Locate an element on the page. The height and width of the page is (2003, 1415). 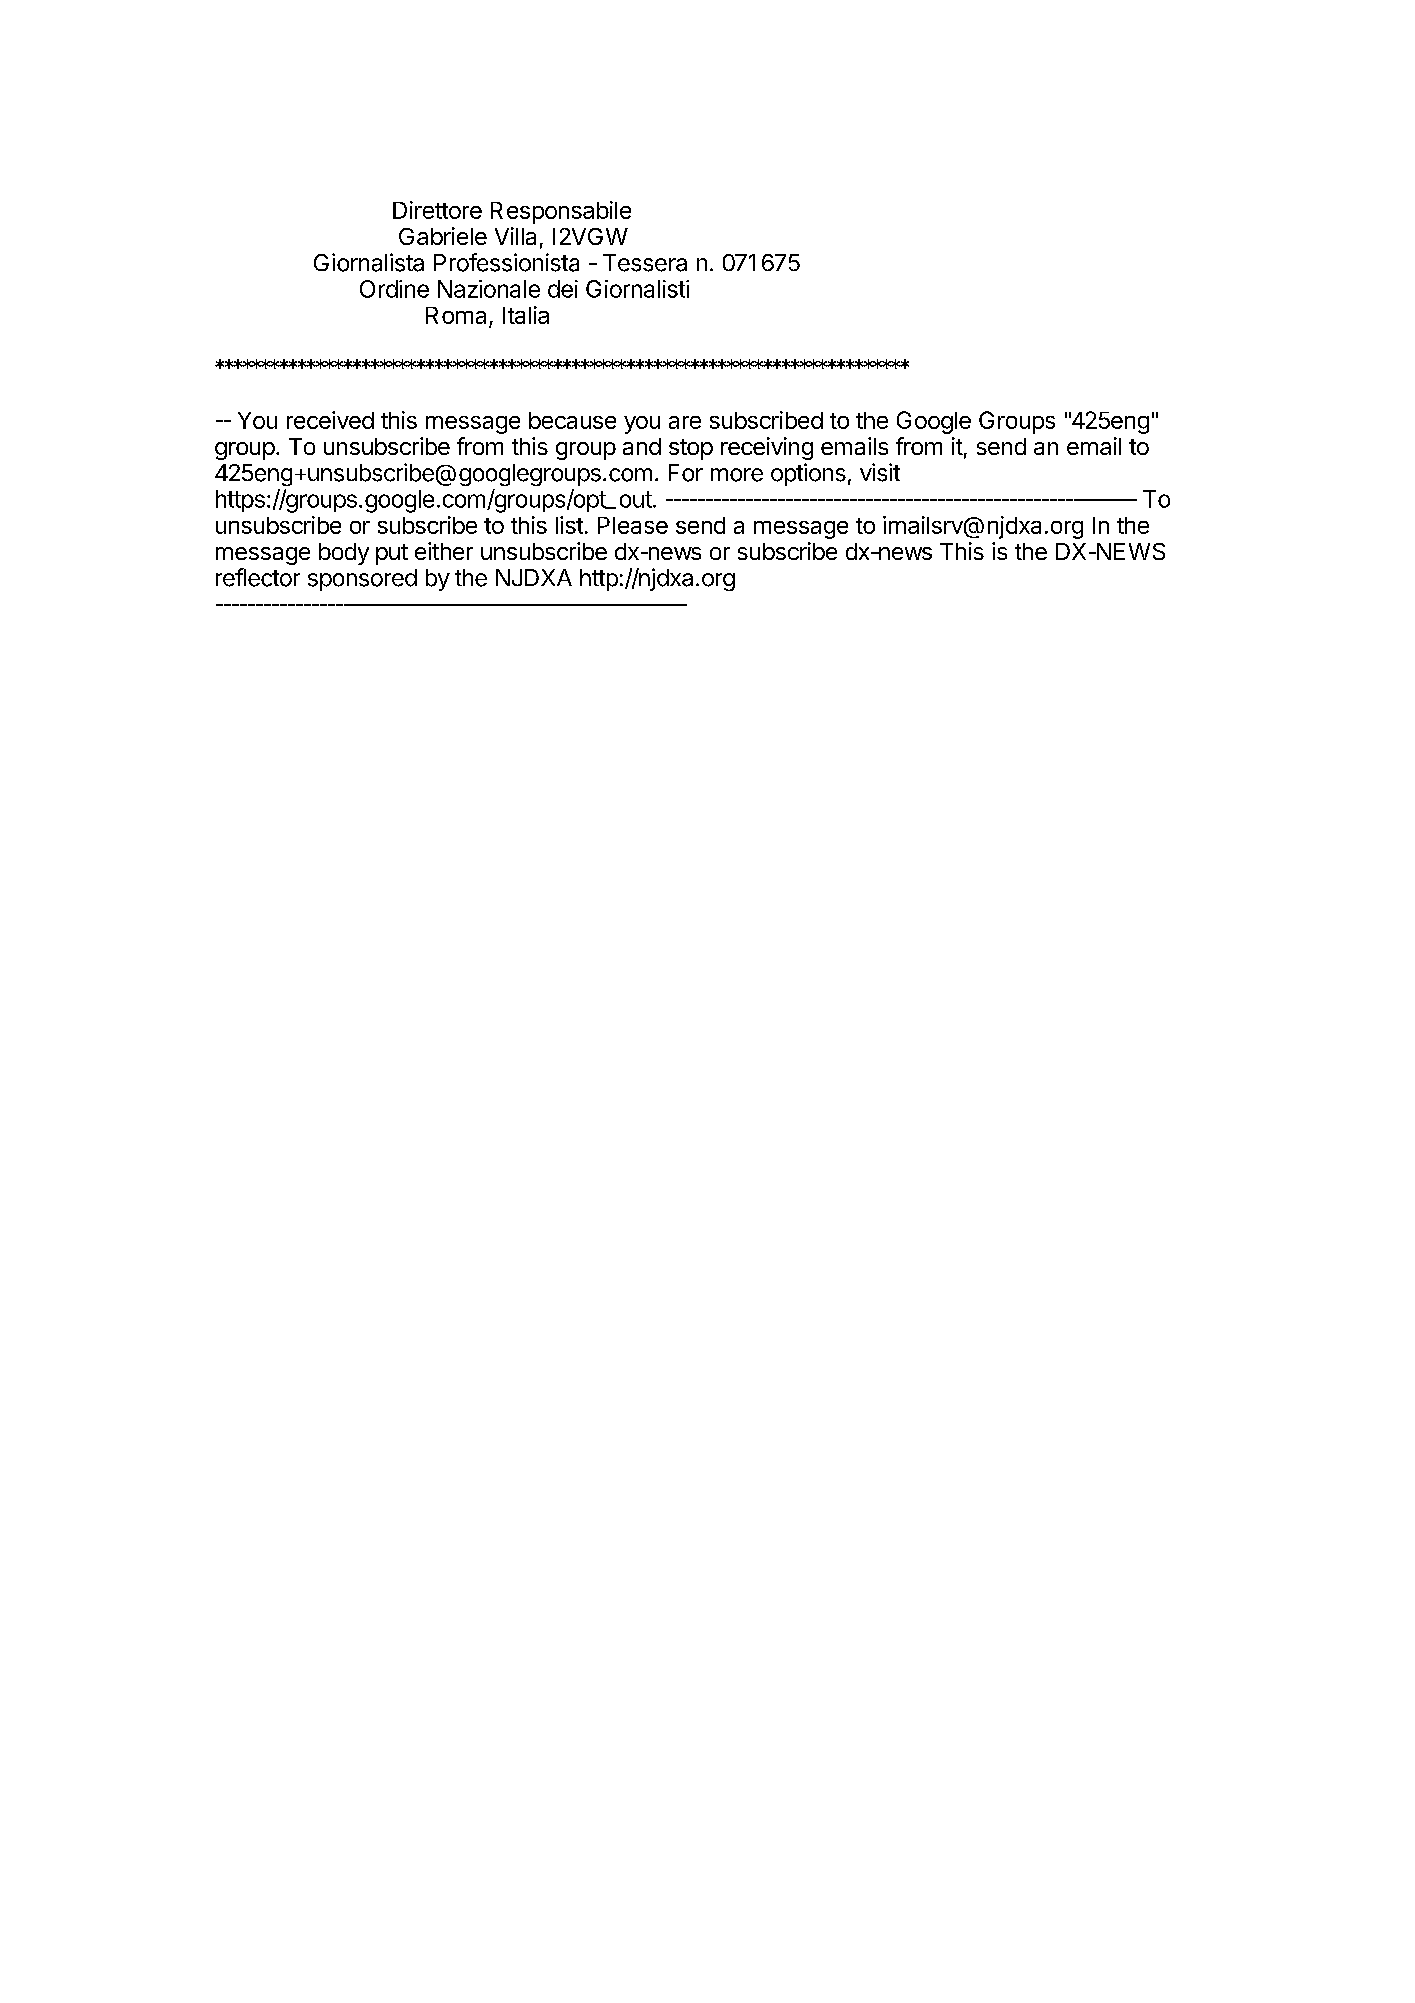
because is located at coordinates (572, 420).
